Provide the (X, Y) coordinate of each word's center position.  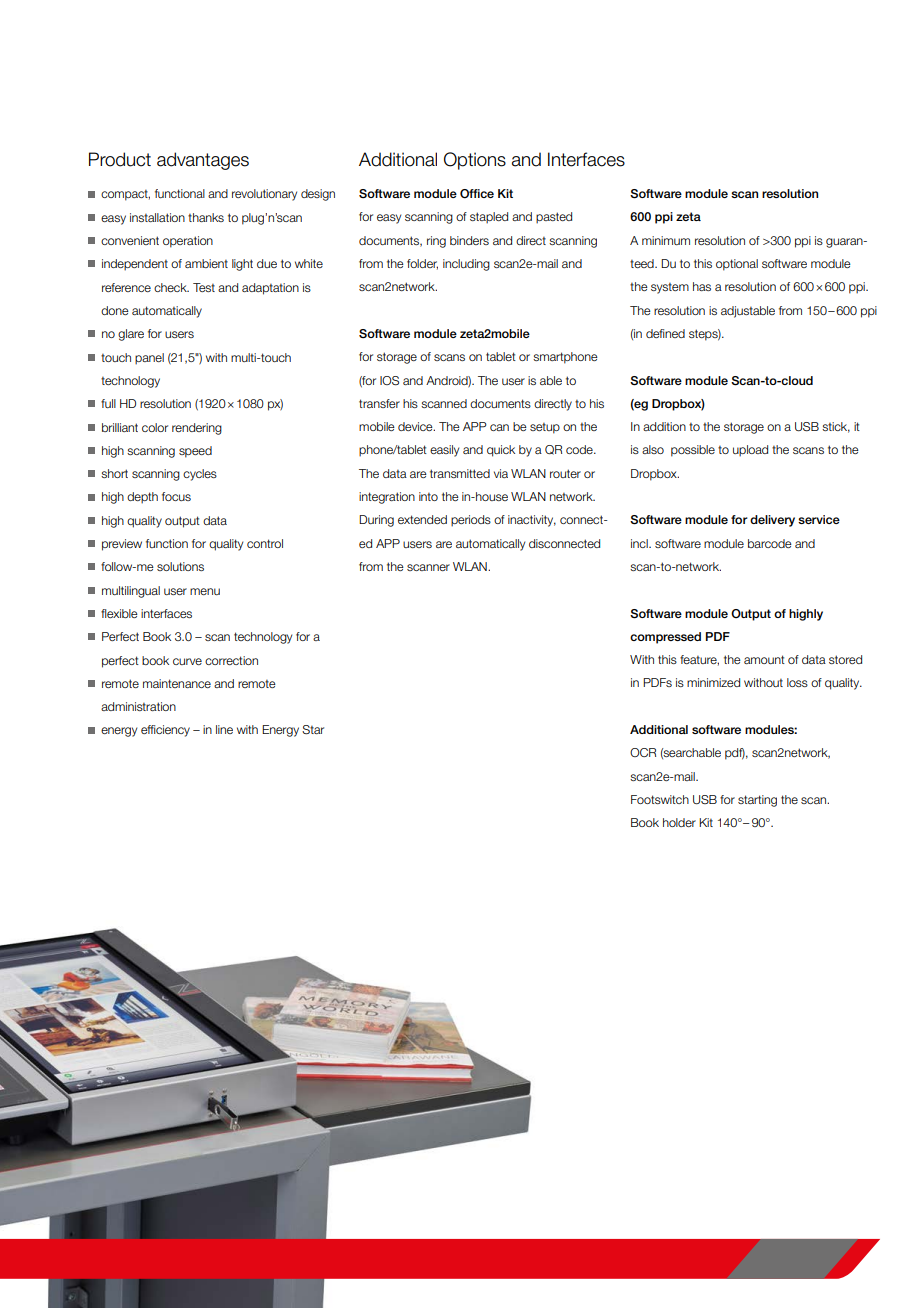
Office (477, 194)
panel (149, 359)
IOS (389, 381)
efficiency (165, 731)
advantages (203, 161)
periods (471, 521)
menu (205, 591)
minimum (666, 240)
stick (836, 427)
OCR (643, 752)
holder (679, 822)
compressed (665, 638)
